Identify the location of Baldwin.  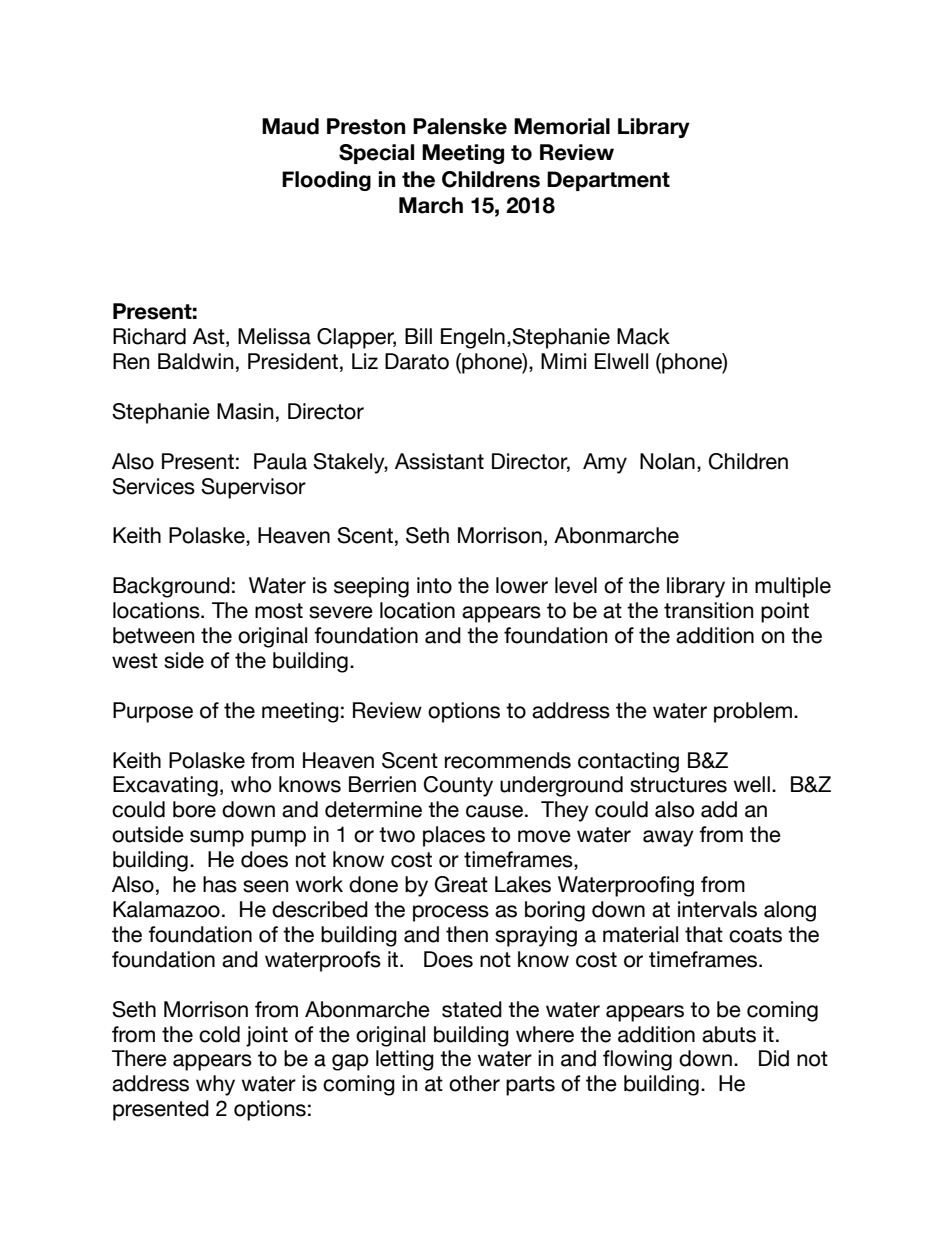
(195, 361).
